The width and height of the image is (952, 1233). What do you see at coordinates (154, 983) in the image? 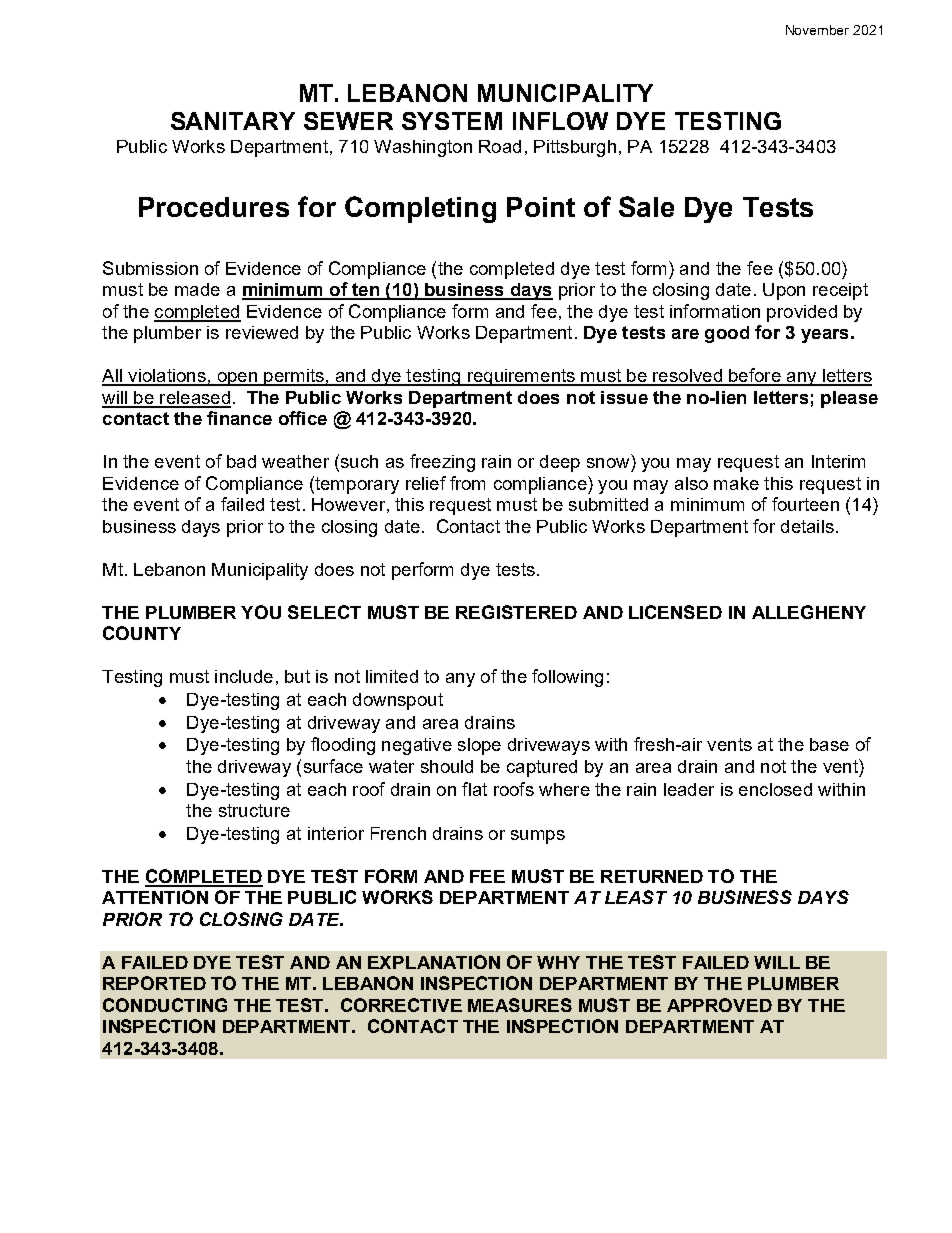
I see `REPORTED` at bounding box center [154, 983].
